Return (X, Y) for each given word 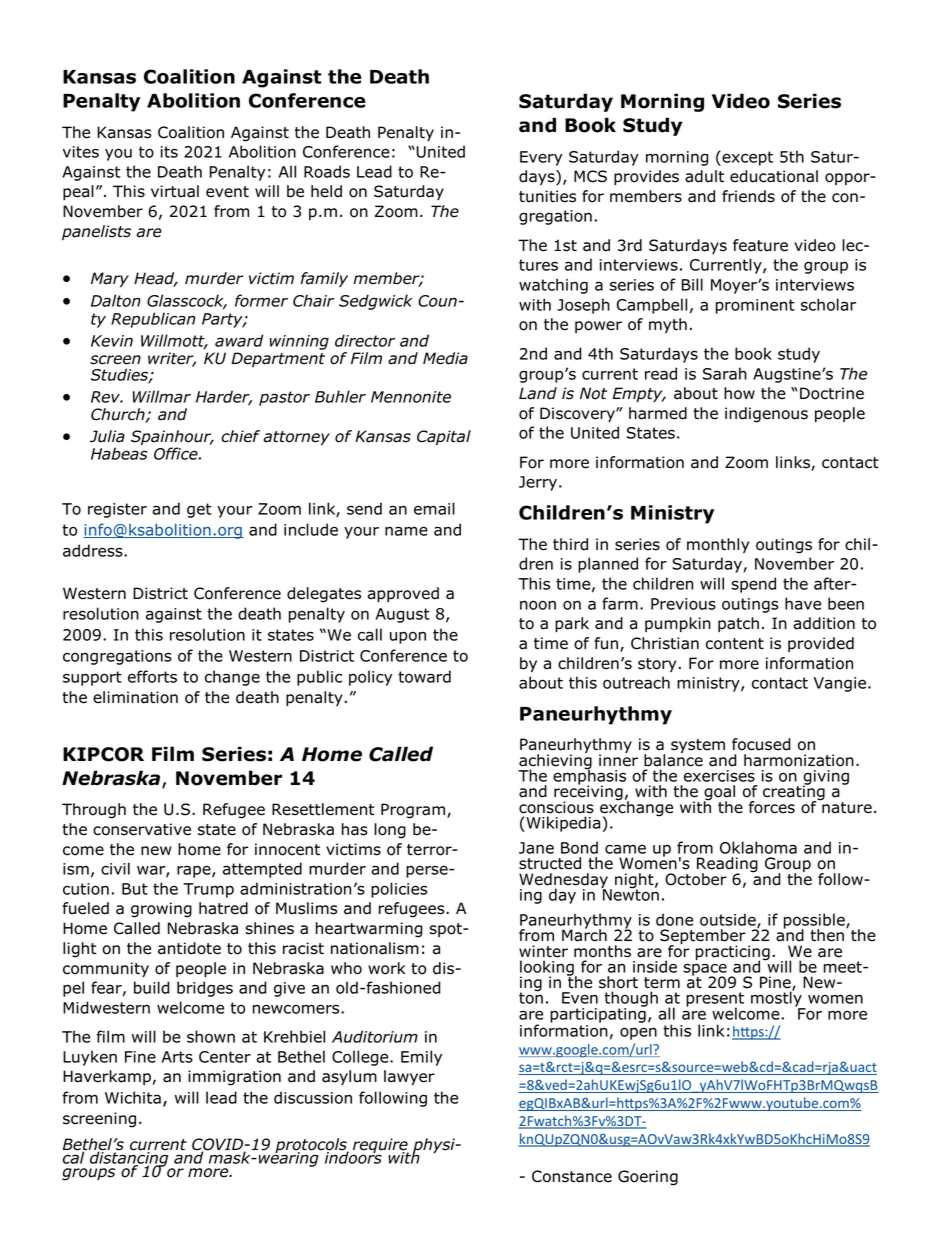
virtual (175, 191)
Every (541, 158)
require (380, 1147)
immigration (234, 1078)
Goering (648, 1178)
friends (748, 196)
